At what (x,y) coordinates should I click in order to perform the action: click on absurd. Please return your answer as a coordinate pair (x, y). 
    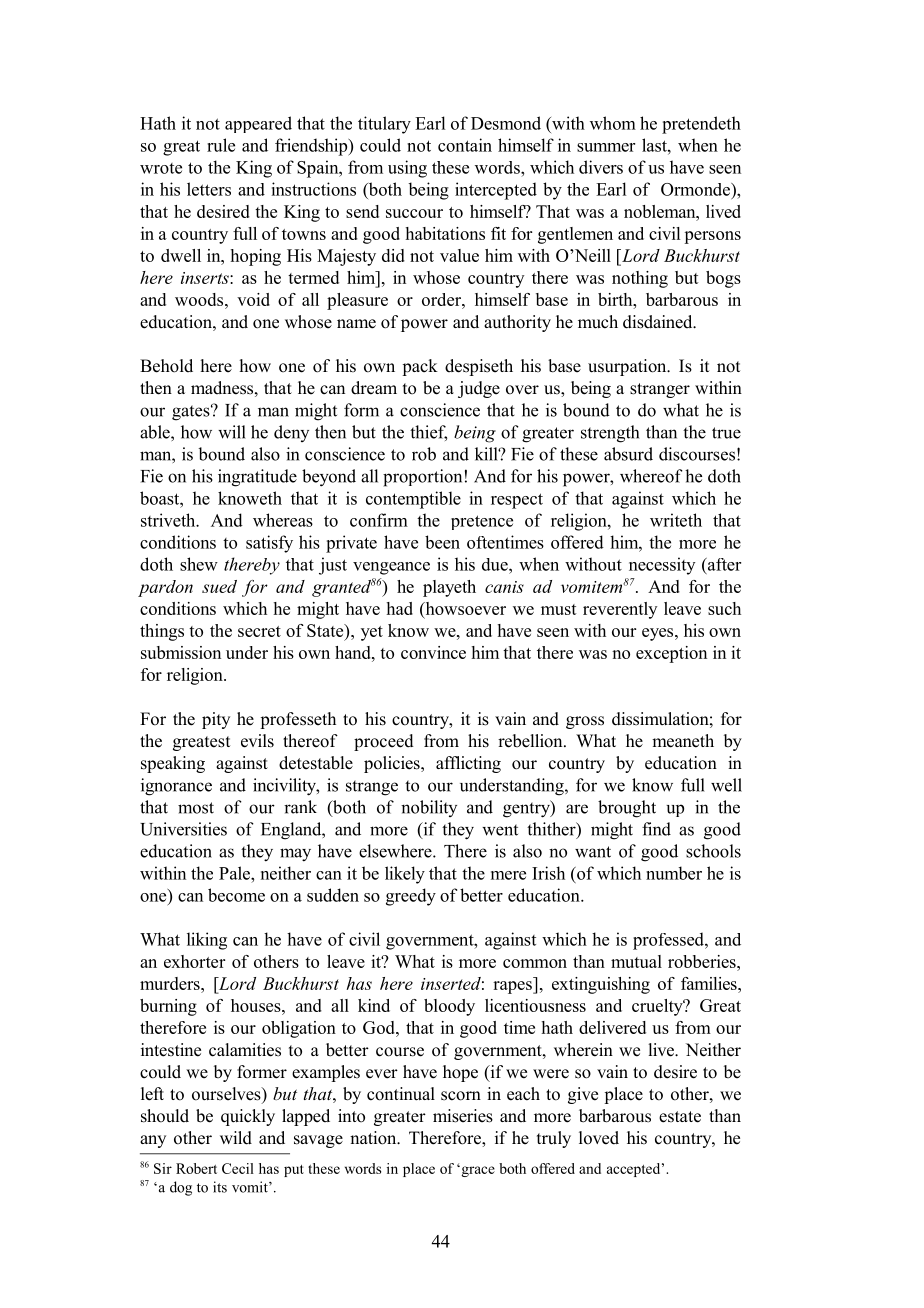
    Looking at the image, I should click on (628, 454).
